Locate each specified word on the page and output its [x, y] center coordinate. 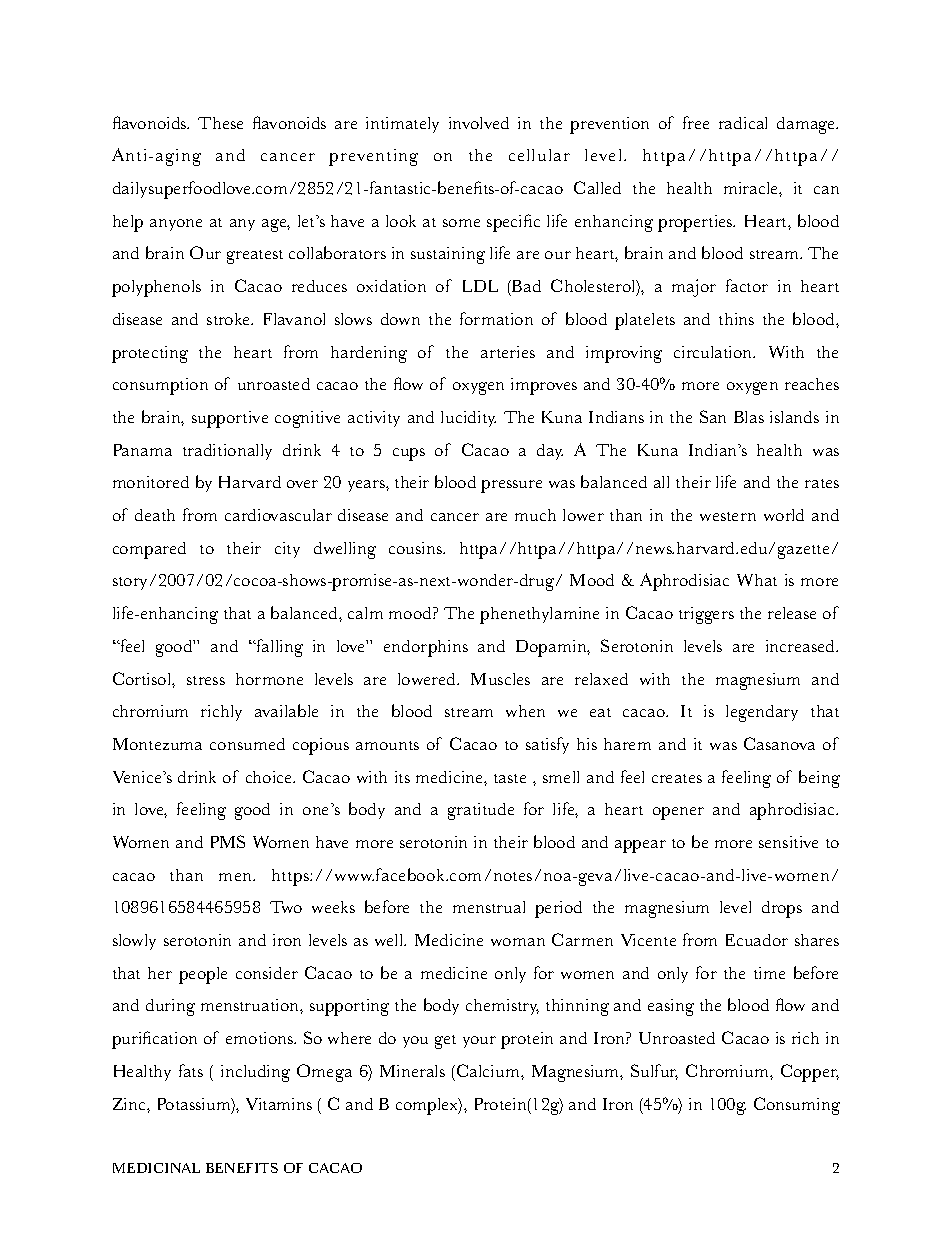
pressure [511, 486]
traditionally [227, 452]
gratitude [481, 811]
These [220, 123]
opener [678, 813]
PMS [228, 841]
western [728, 516]
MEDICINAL [156, 1168]
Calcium [489, 1070]
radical [743, 123]
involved [479, 123]
